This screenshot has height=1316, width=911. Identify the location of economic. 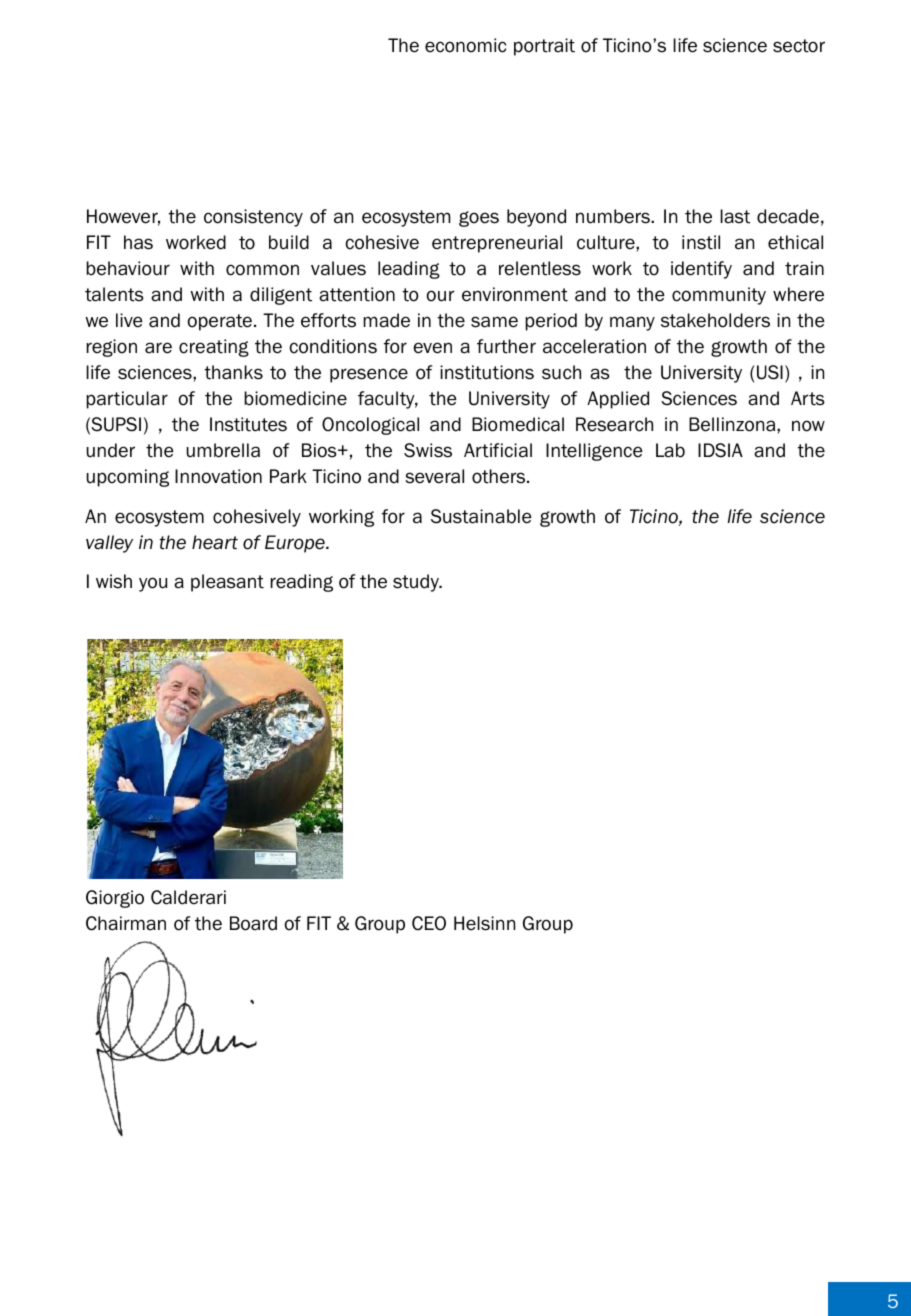
(465, 45).
